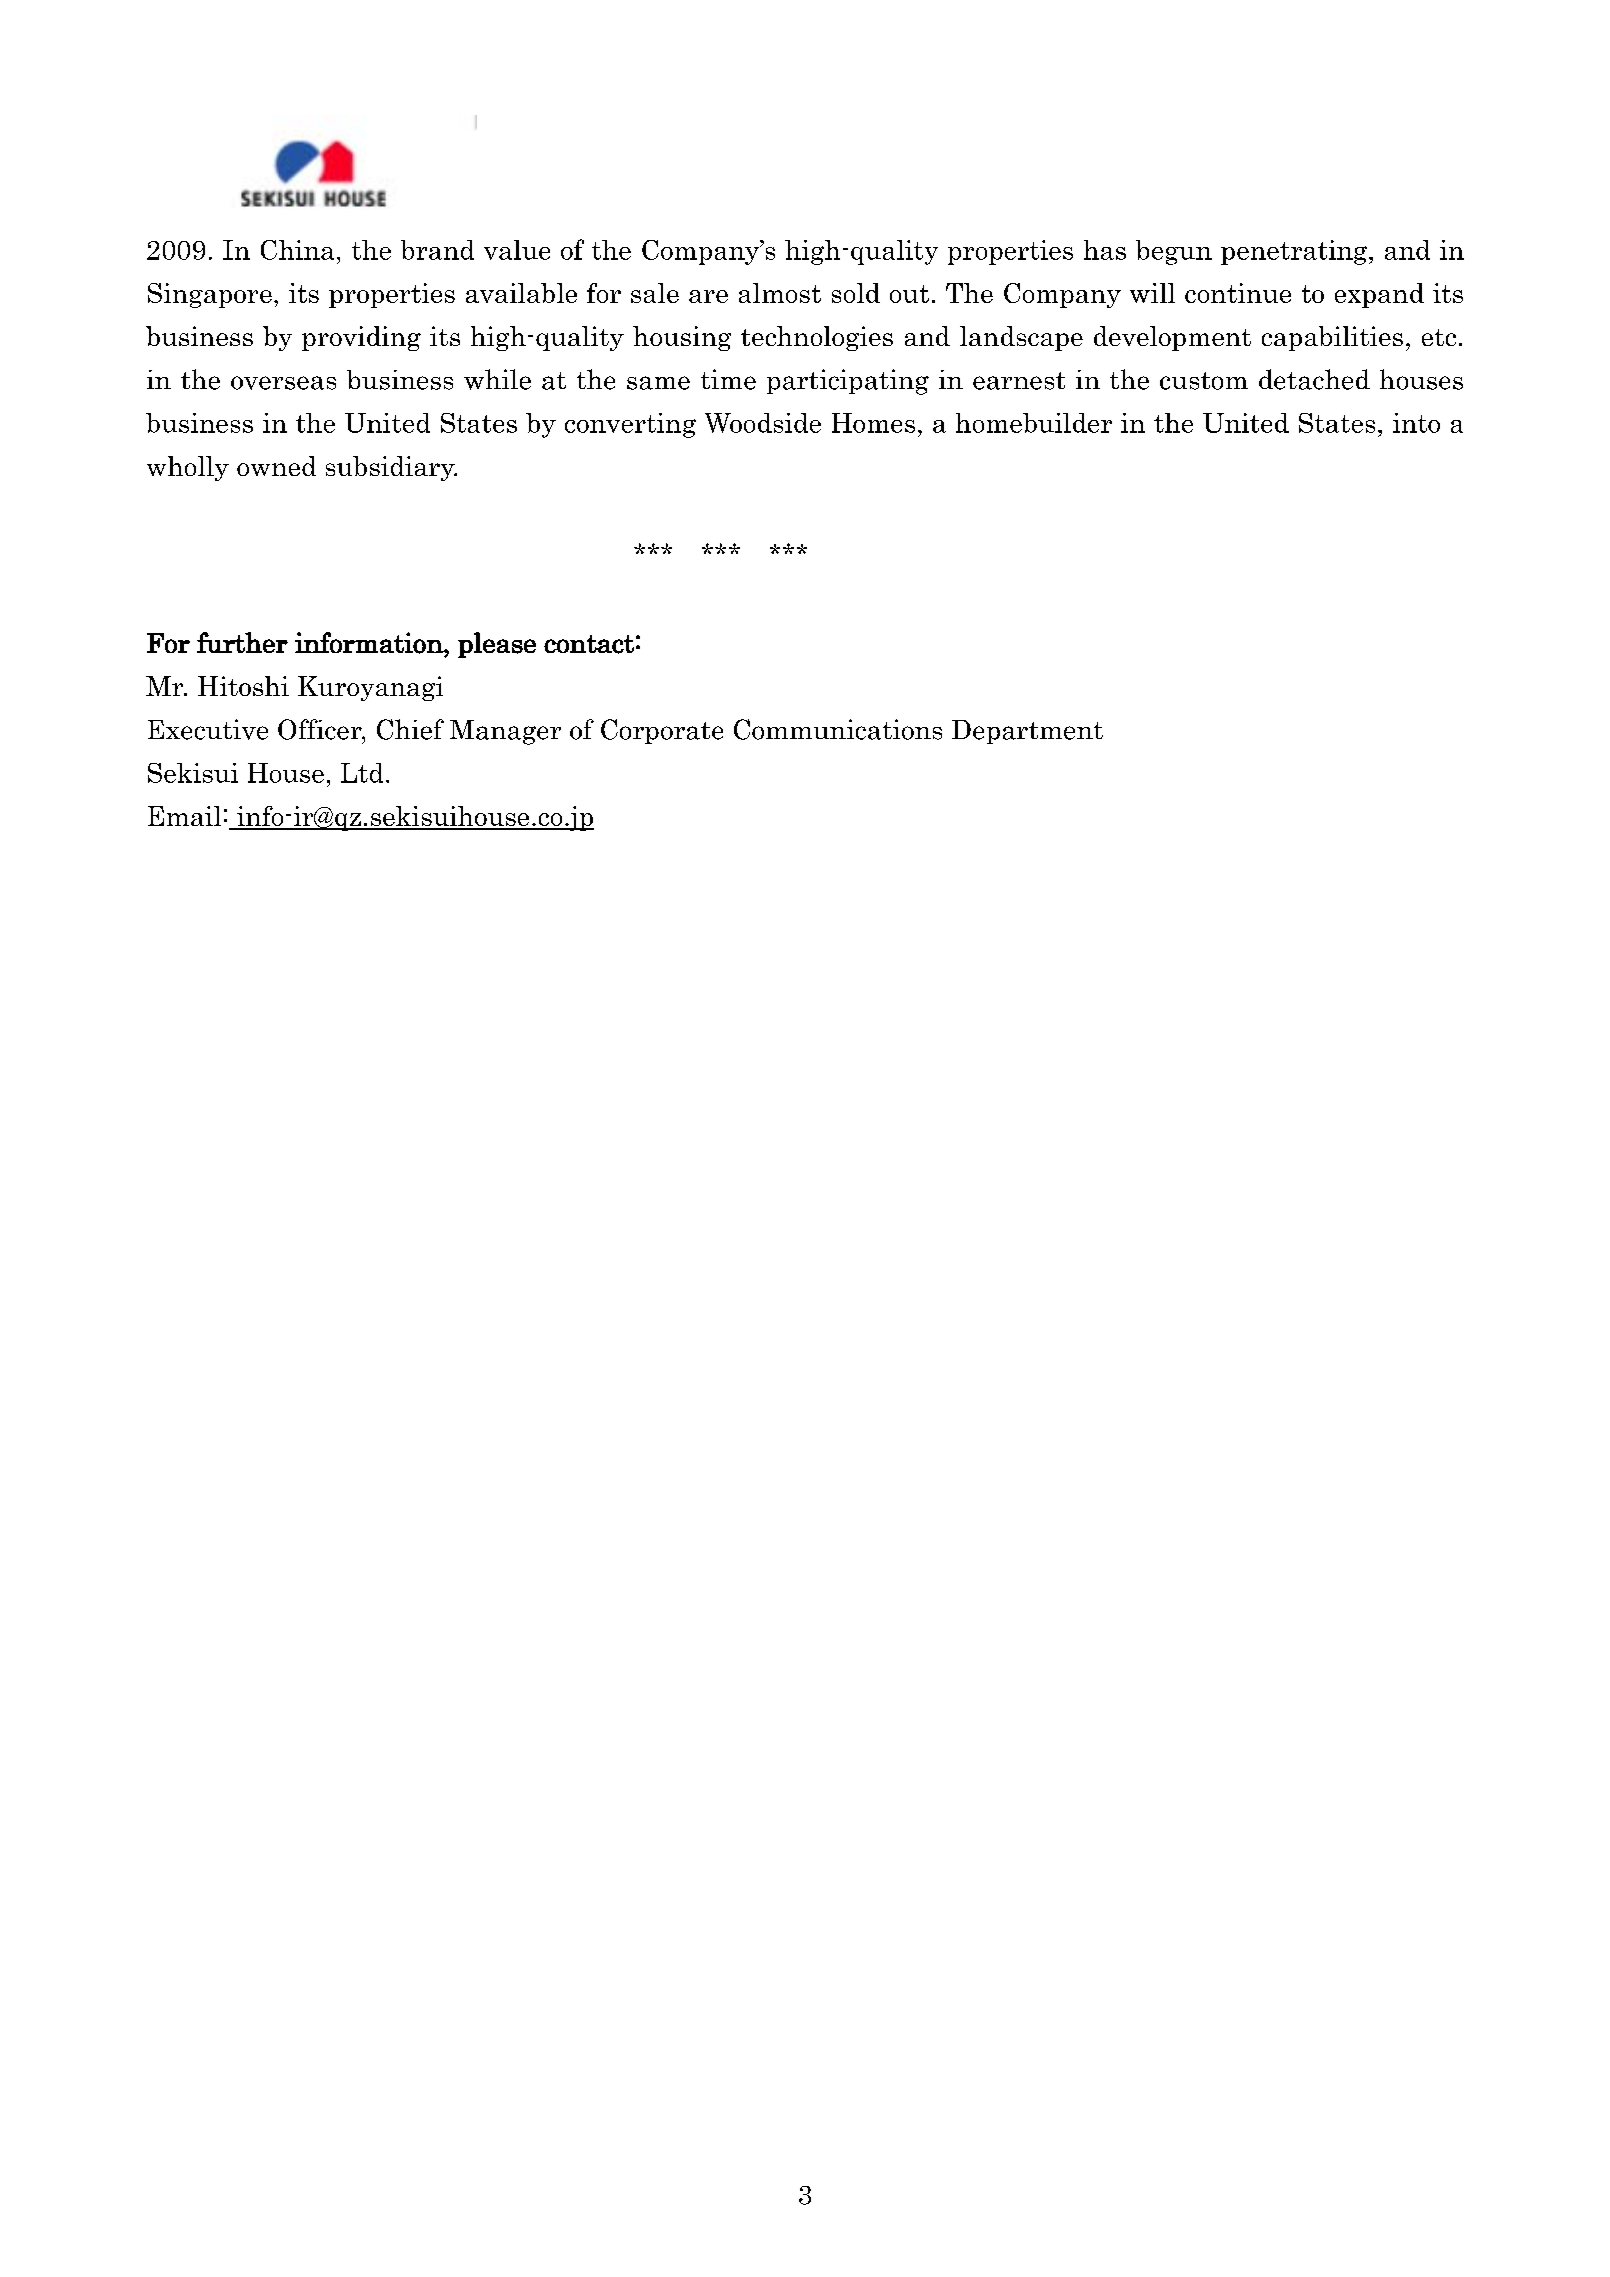 The image size is (1610, 2277). What do you see at coordinates (780, 293) in the document?
I see `almost` at bounding box center [780, 293].
